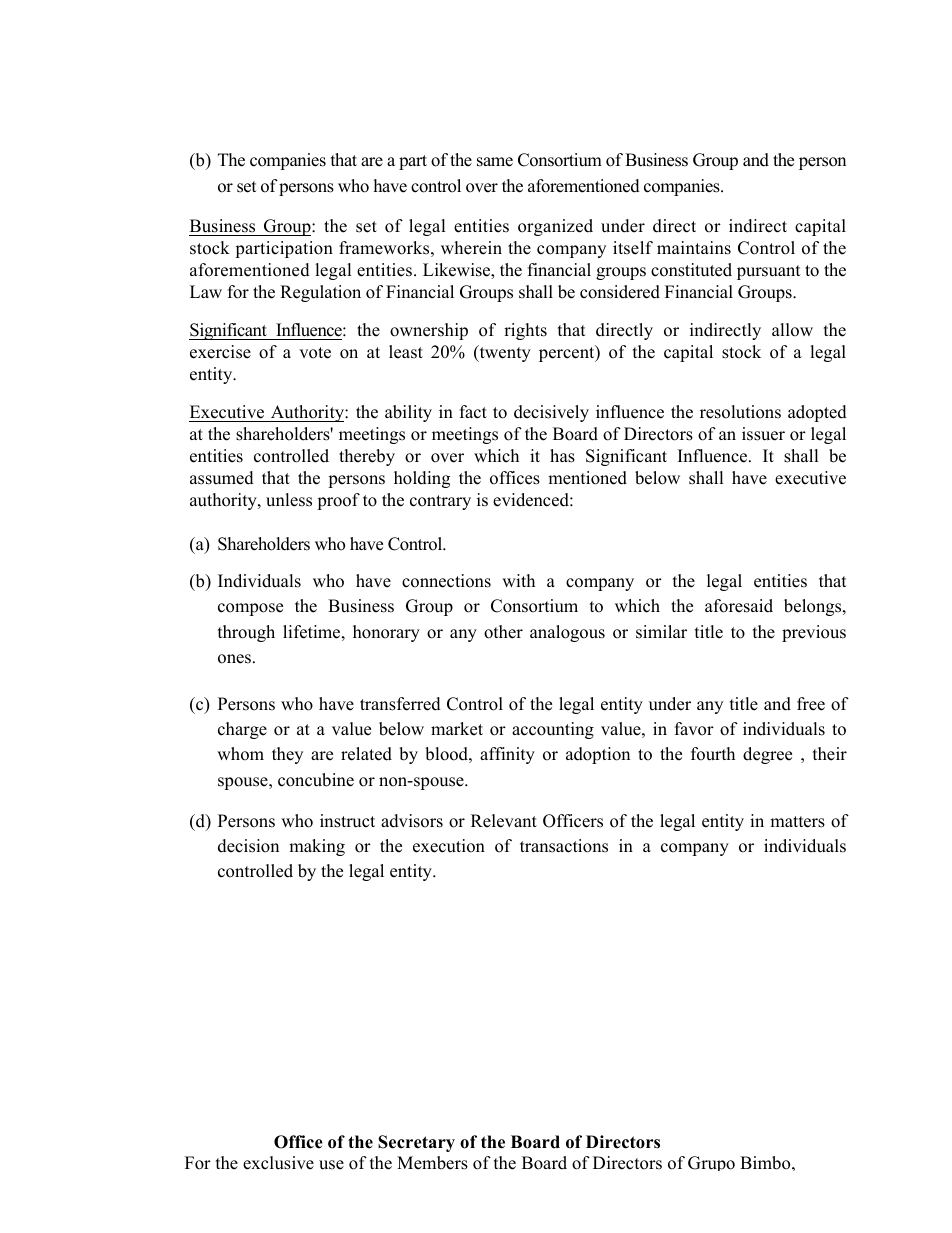 This document has height=1233, width=952. Describe the element at coordinates (504, 821) in the document. I see `Relevant` at that location.
